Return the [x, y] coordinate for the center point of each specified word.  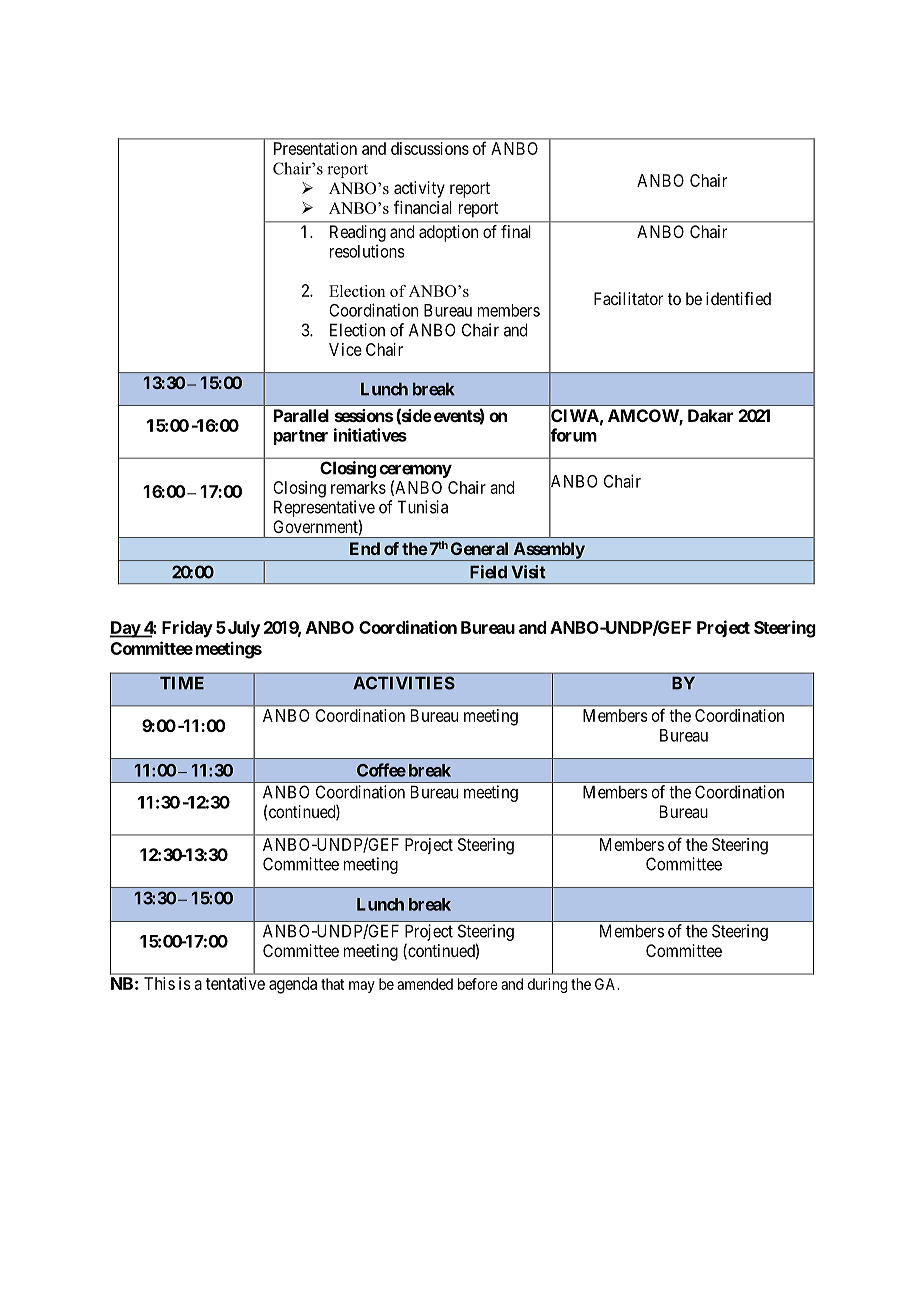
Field [488, 572]
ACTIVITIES [404, 683]
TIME [182, 683]
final [516, 231]
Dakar [710, 415]
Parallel [301, 415]
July [242, 629]
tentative [235, 983]
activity [419, 189]
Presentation [315, 148]
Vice [345, 349]
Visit [528, 572]
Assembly [548, 551]
